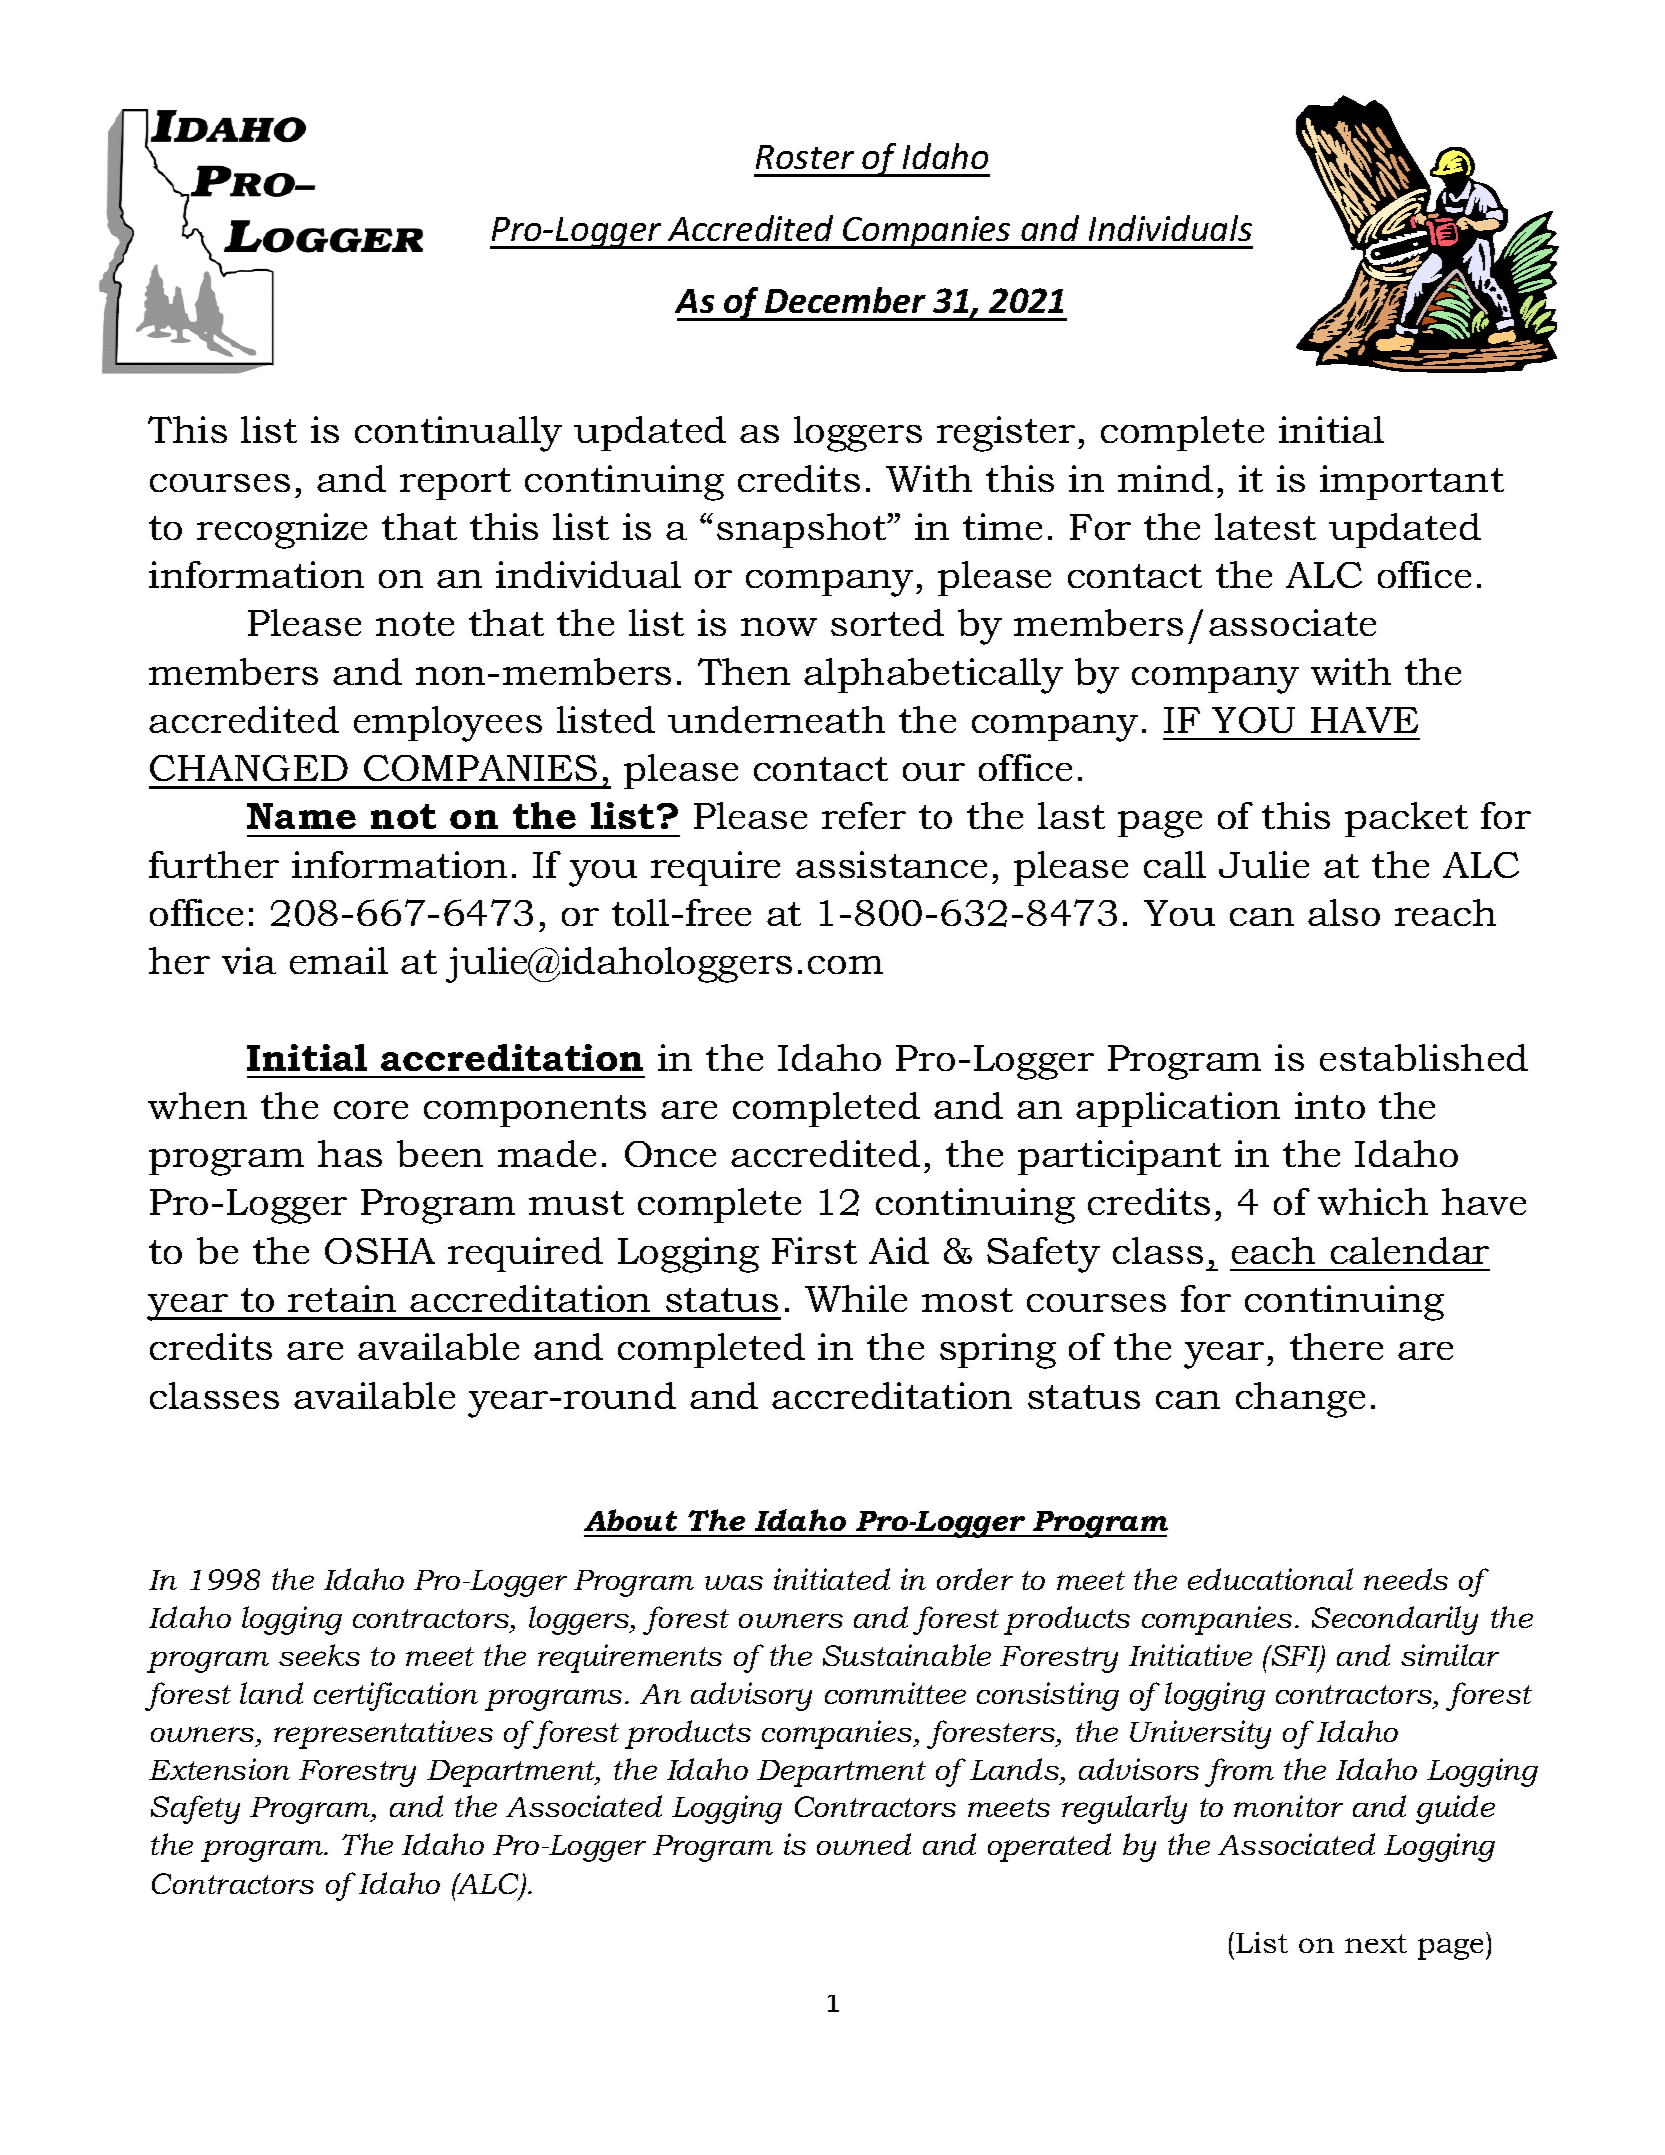 The image size is (1665, 2155). What do you see at coordinates (779, 627) in the screenshot?
I see `now` at bounding box center [779, 627].
